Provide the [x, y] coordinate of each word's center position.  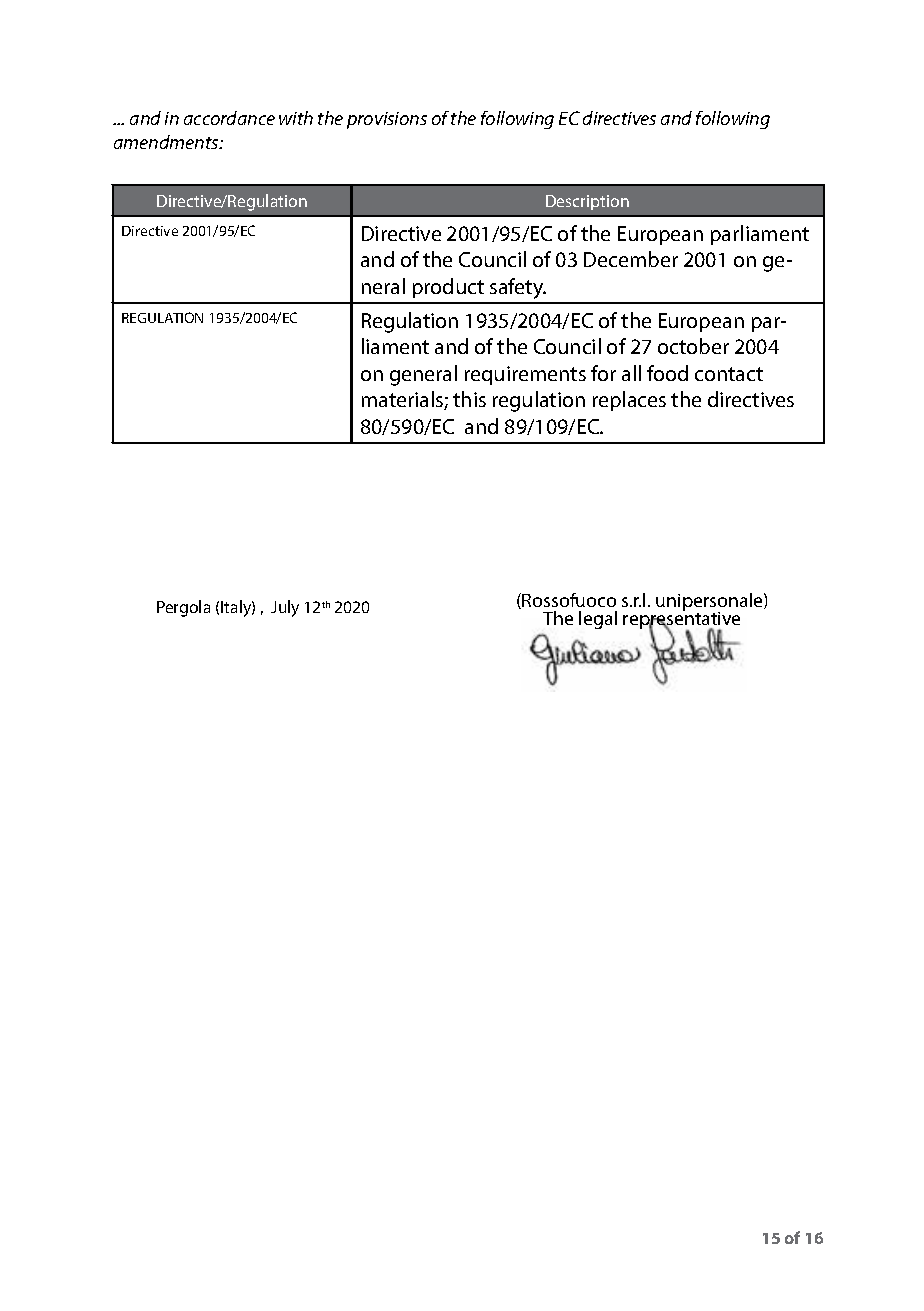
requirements [525, 375]
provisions [387, 120]
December [631, 259]
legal [598, 620]
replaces [629, 401]
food [667, 373]
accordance [229, 118]
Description [587, 202]
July [285, 608]
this [469, 399]
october [693, 346]
